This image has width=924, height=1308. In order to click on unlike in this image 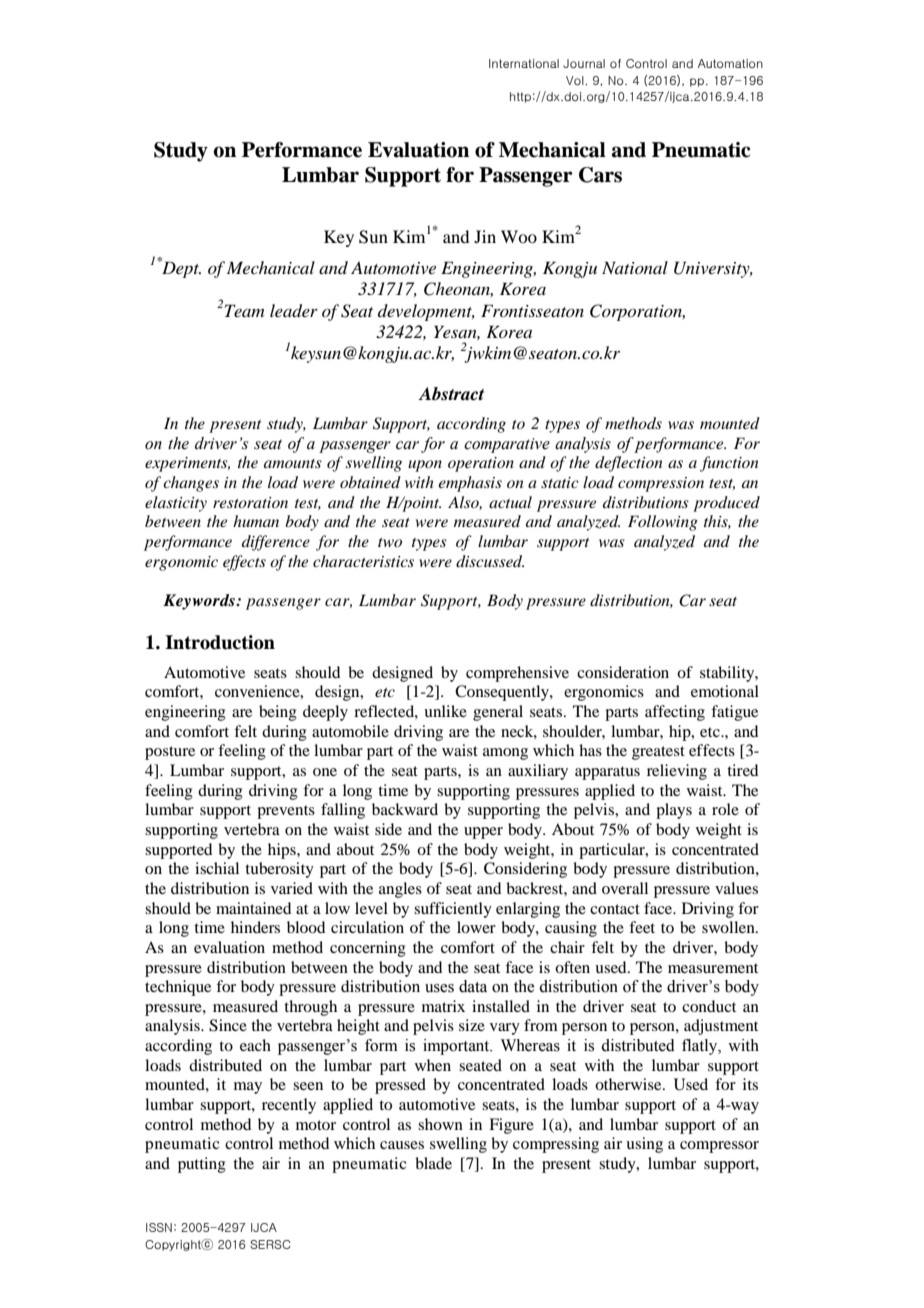, I will do `click(445, 711)`.
